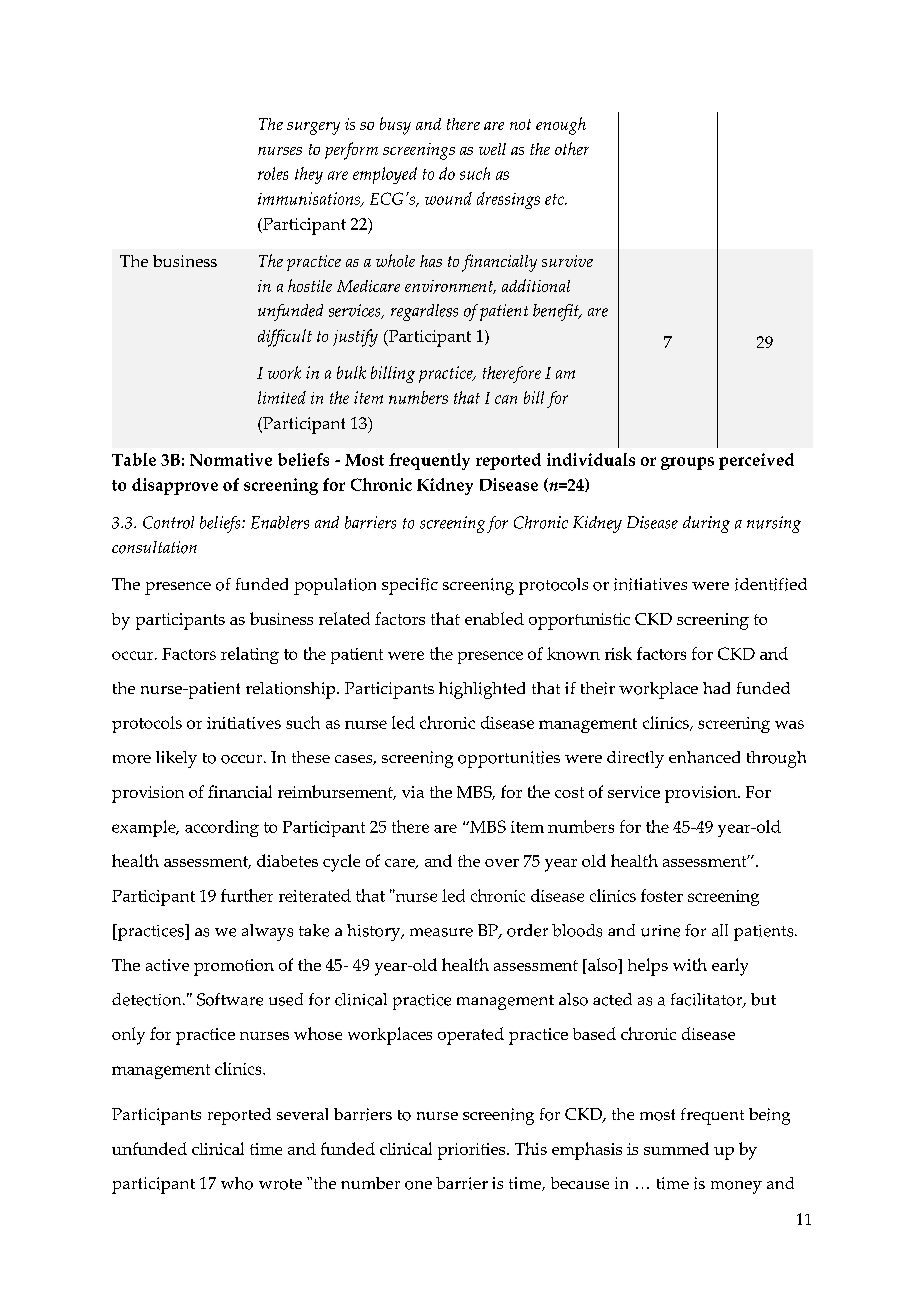  What do you see at coordinates (482, 690) in the image?
I see `highlighted` at bounding box center [482, 690].
